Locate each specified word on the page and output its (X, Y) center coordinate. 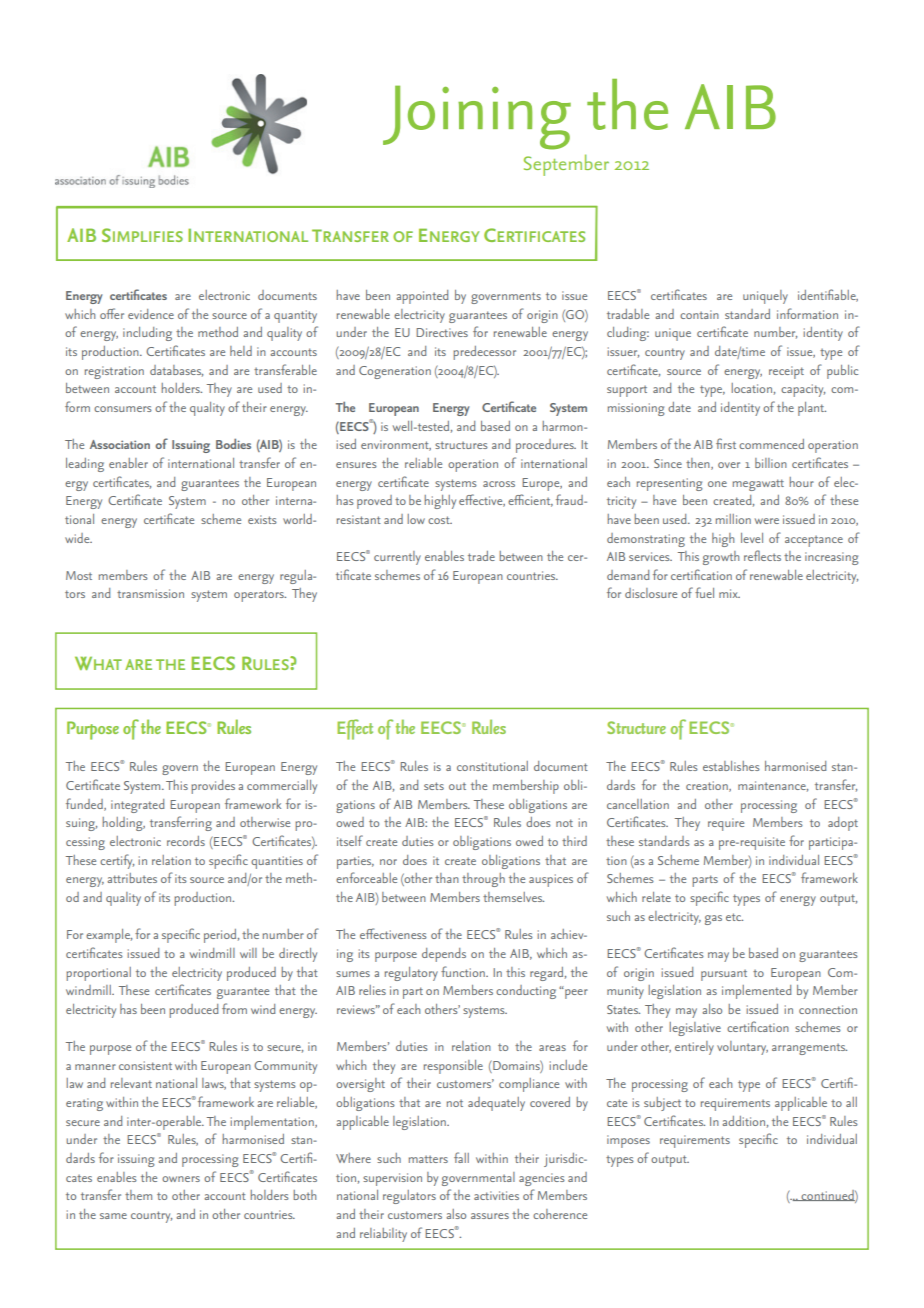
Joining (477, 117)
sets (434, 786)
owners (181, 1179)
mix (729, 593)
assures (490, 1216)
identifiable (828, 295)
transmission (150, 593)
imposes (628, 1141)
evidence (151, 314)
